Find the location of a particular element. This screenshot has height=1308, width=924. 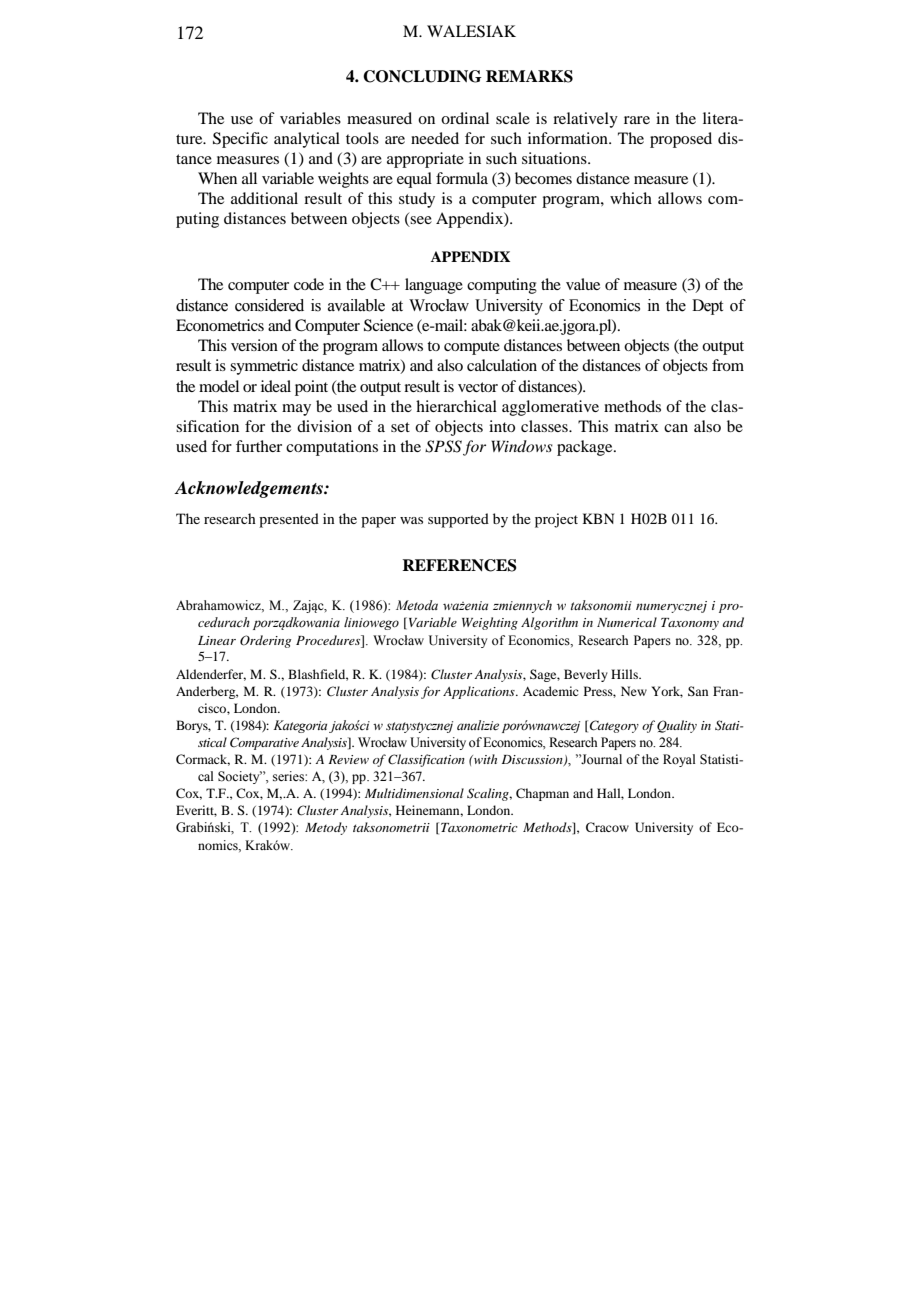

rare is located at coordinates (637, 120).
